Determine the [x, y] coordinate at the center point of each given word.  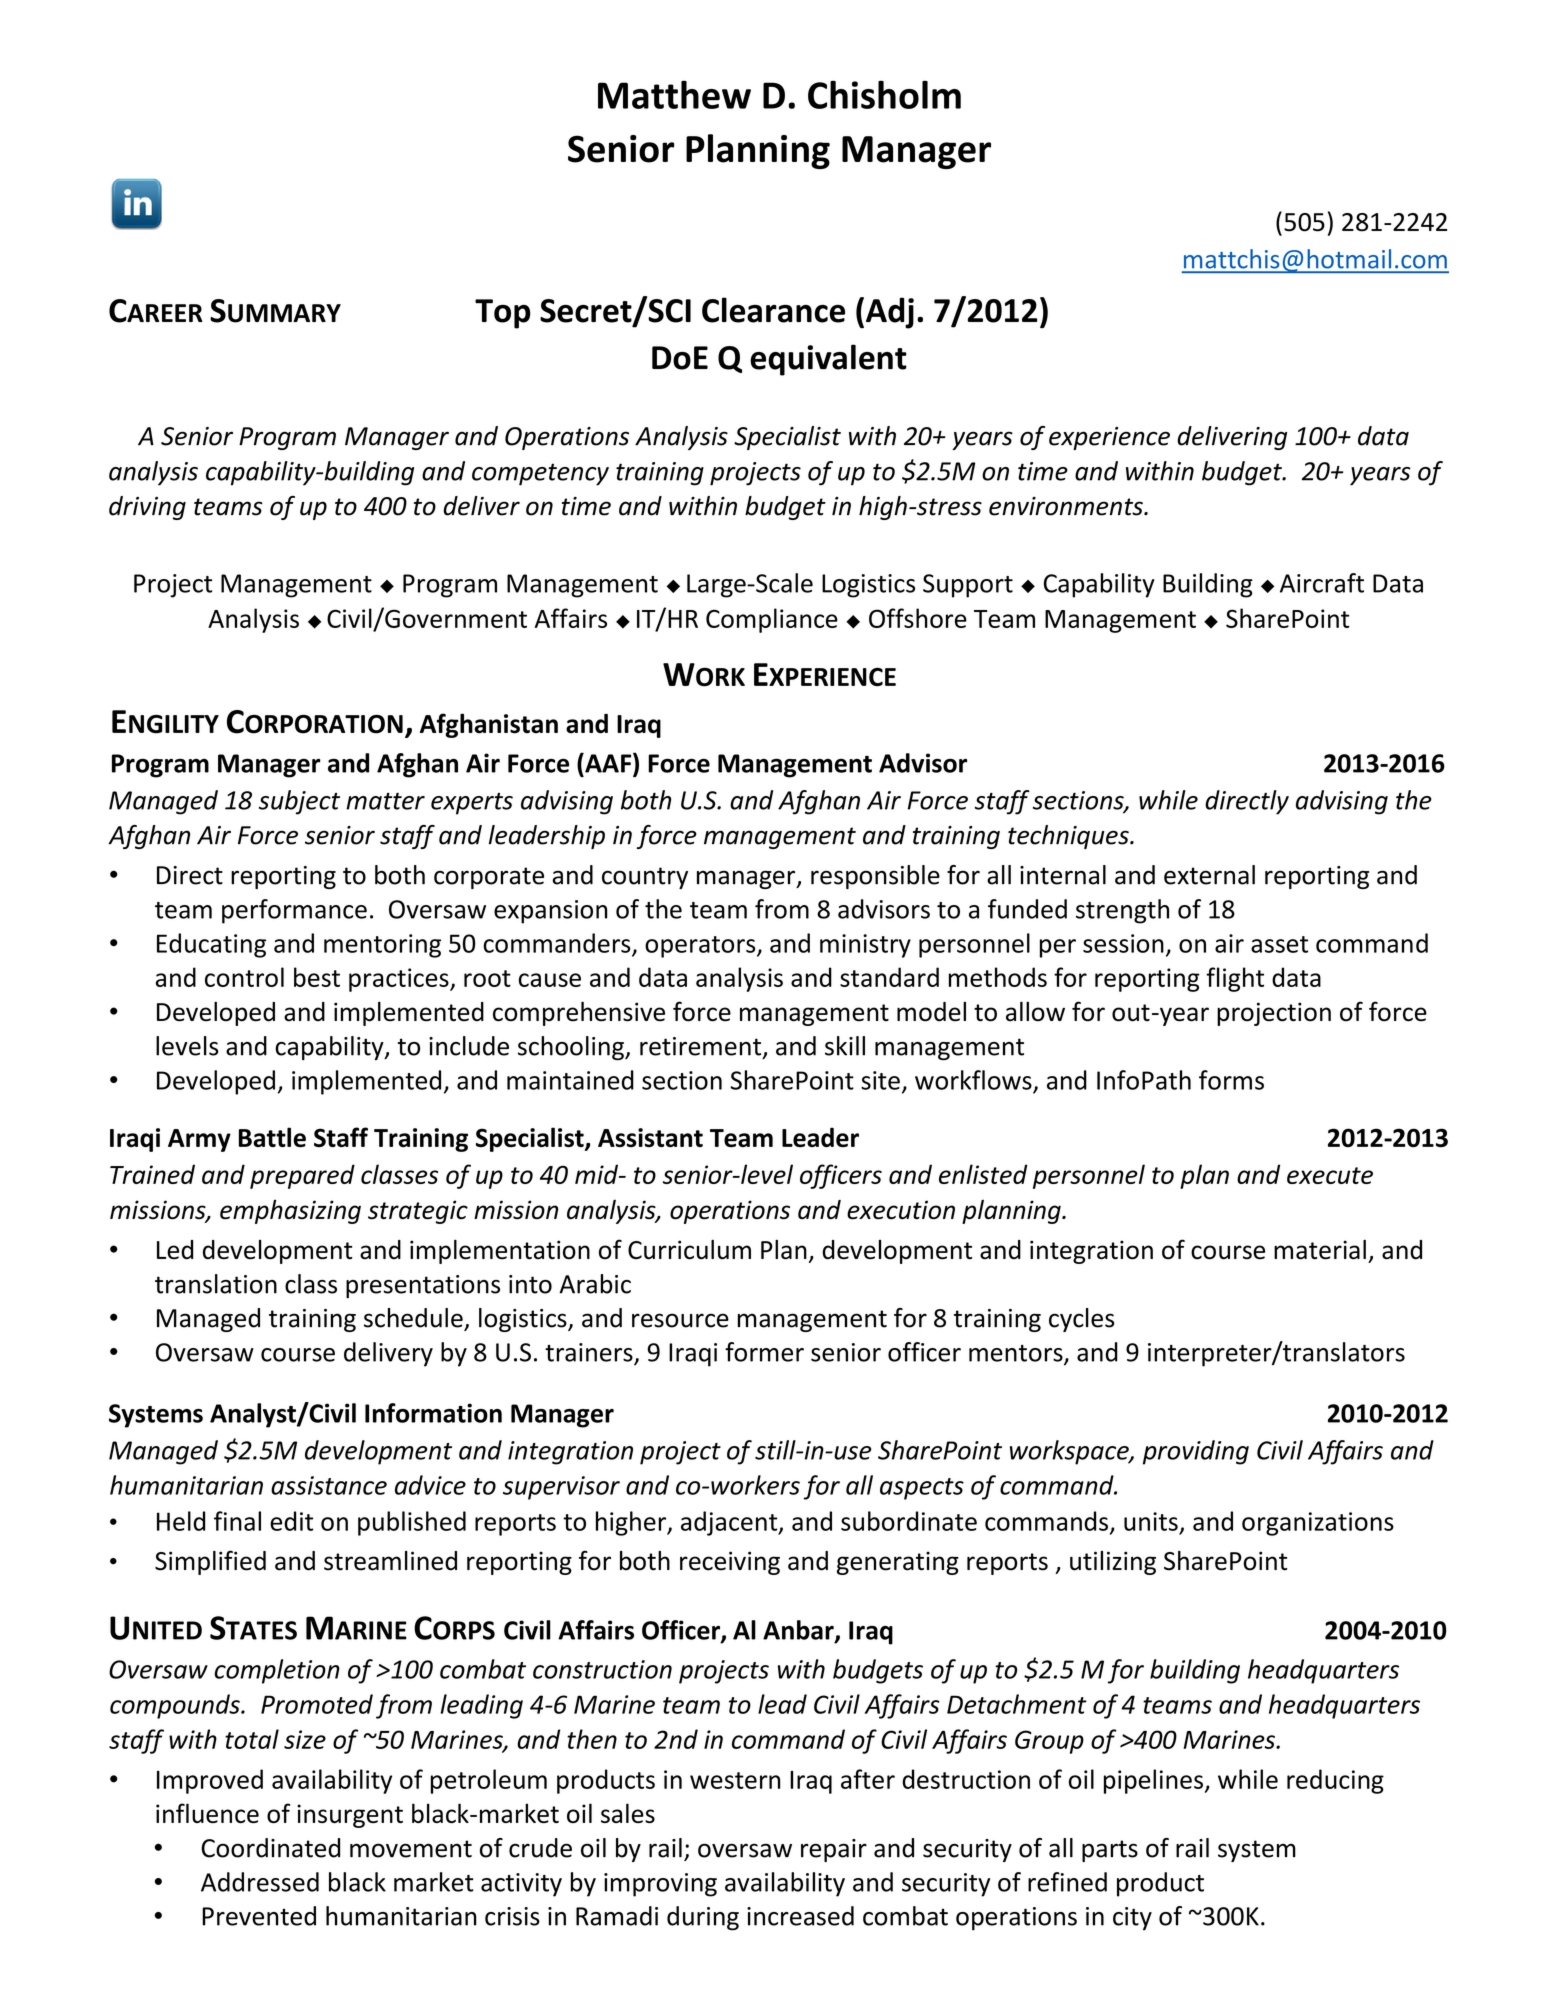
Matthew [674, 94]
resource [680, 1320]
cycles [1081, 1320]
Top [503, 314]
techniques [1069, 837]
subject [299, 802]
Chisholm [884, 94]
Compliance [772, 620]
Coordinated [270, 1848]
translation [216, 1284]
